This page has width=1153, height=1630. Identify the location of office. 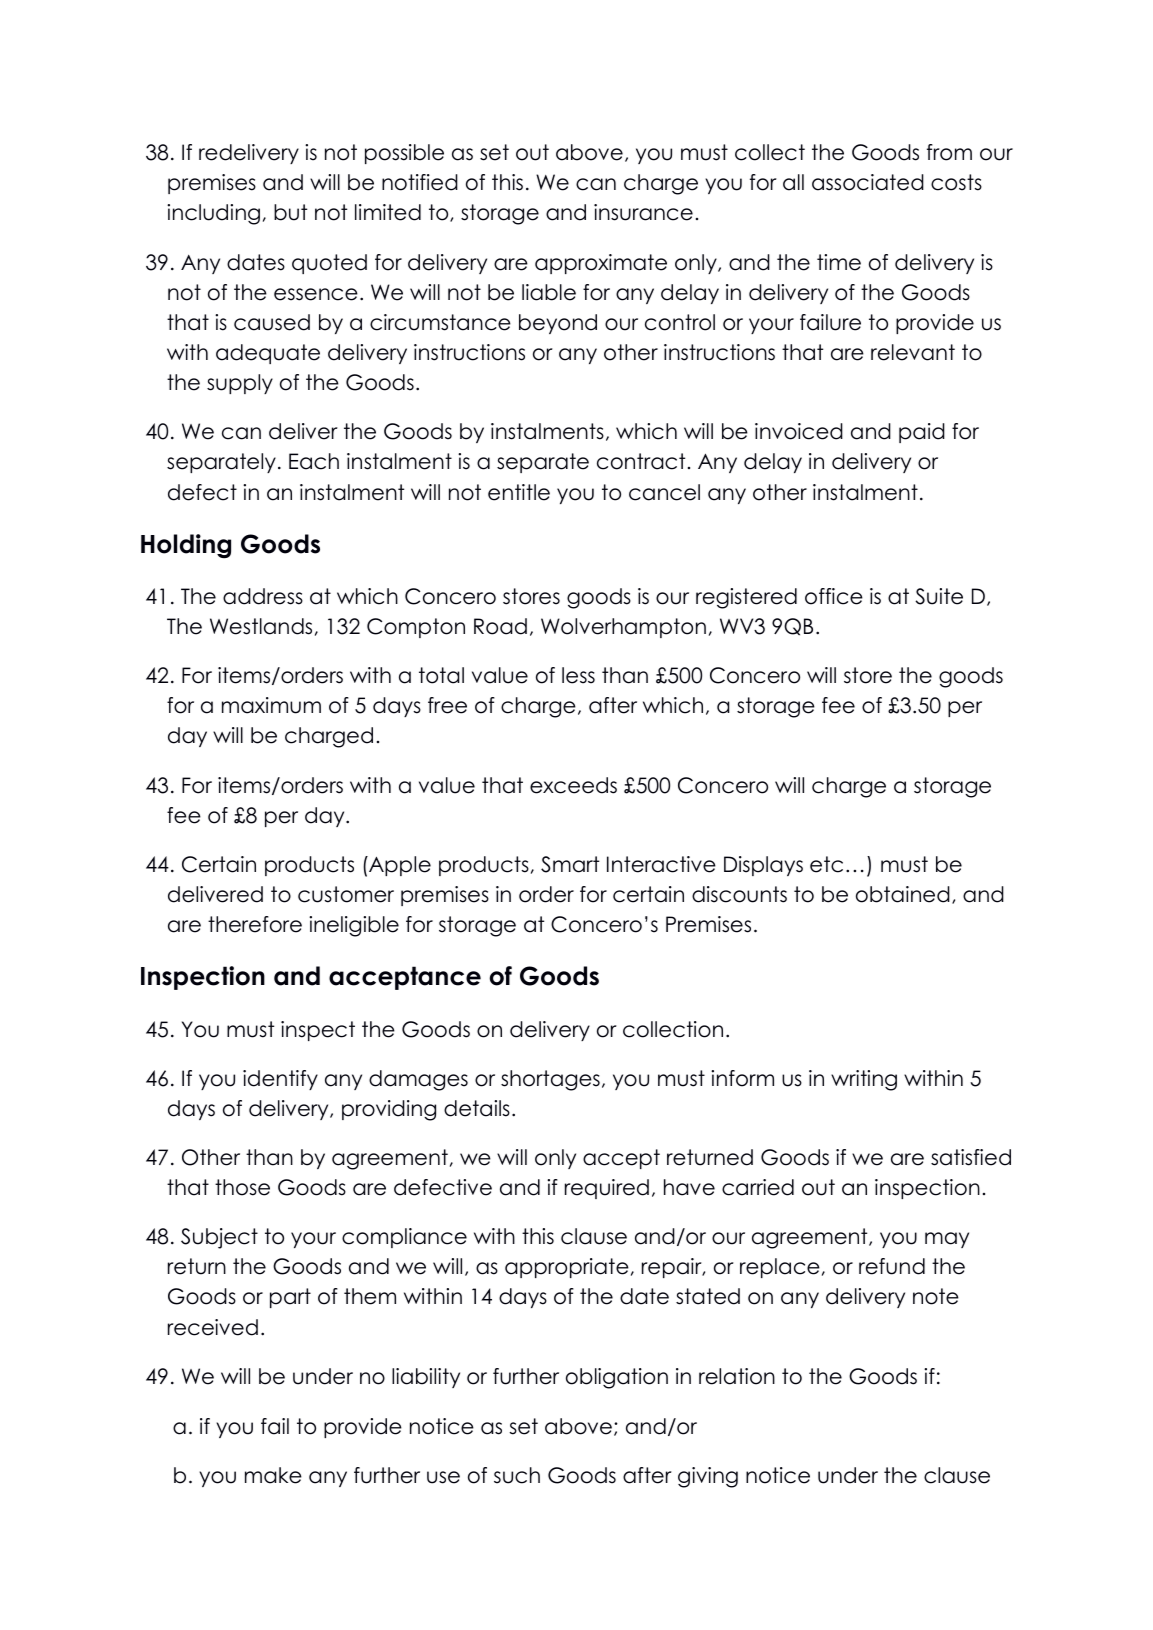
(834, 596).
